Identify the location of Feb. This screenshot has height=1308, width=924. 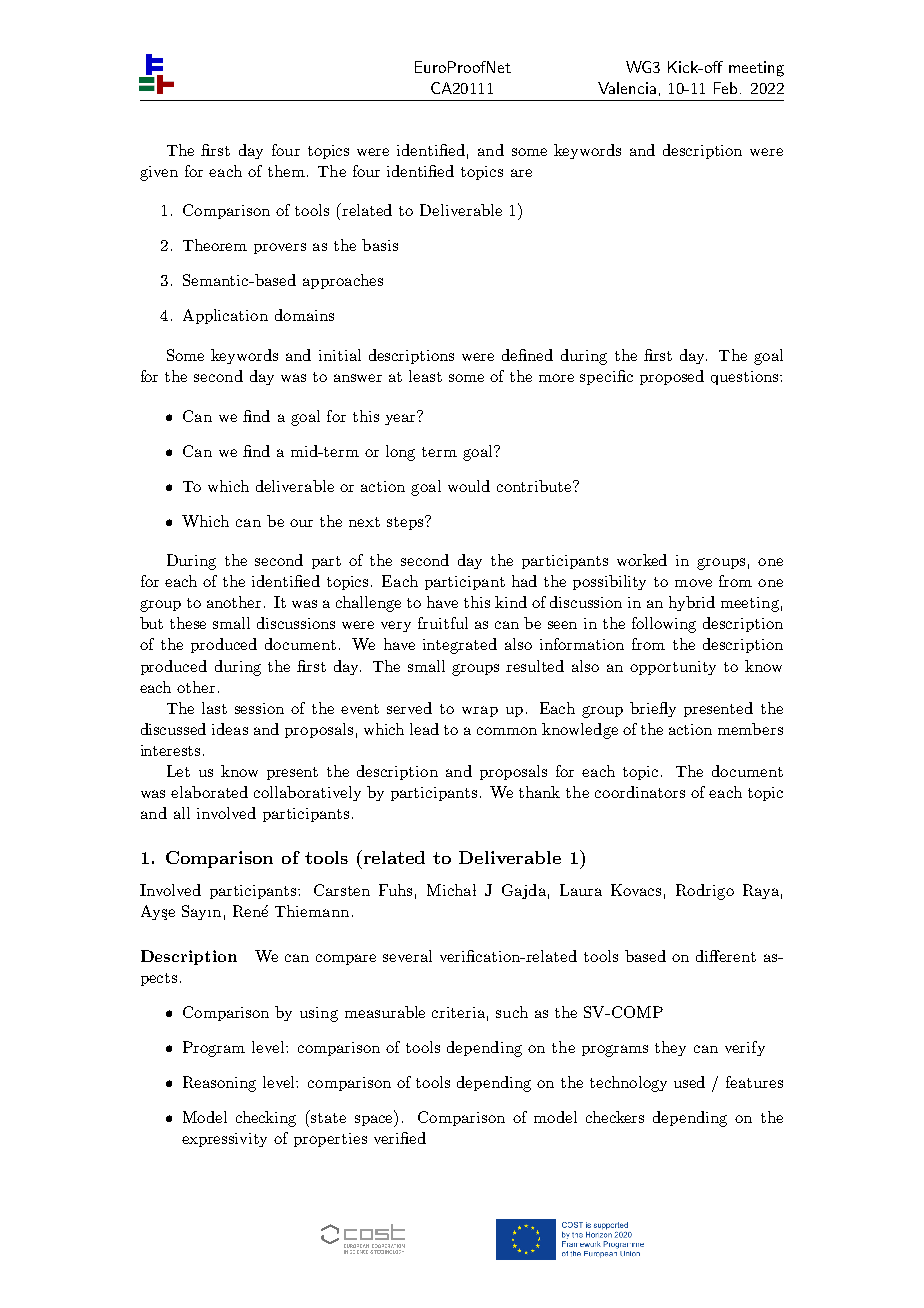
(725, 88).
